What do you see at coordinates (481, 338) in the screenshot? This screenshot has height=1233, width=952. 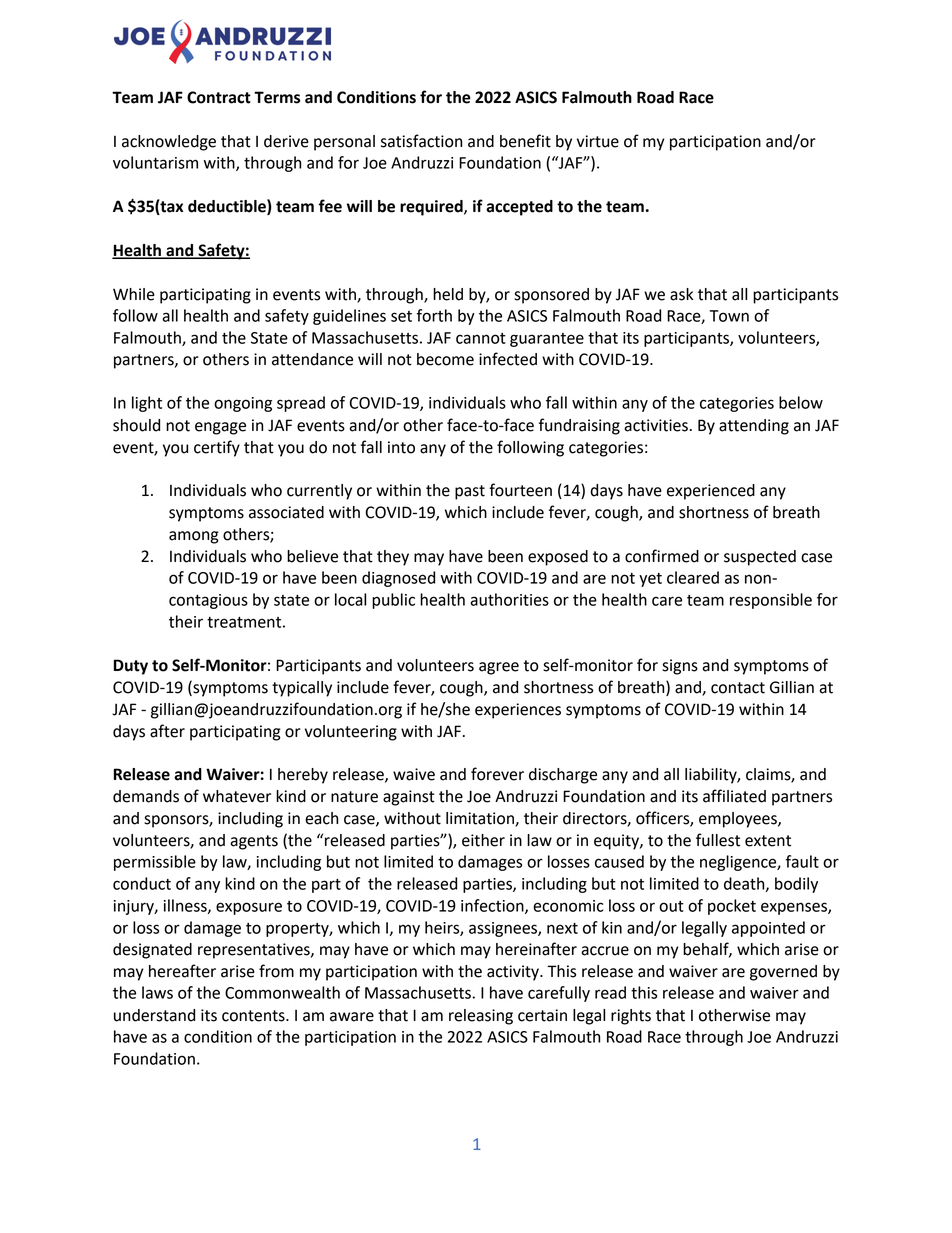 I see `cannot` at bounding box center [481, 338].
